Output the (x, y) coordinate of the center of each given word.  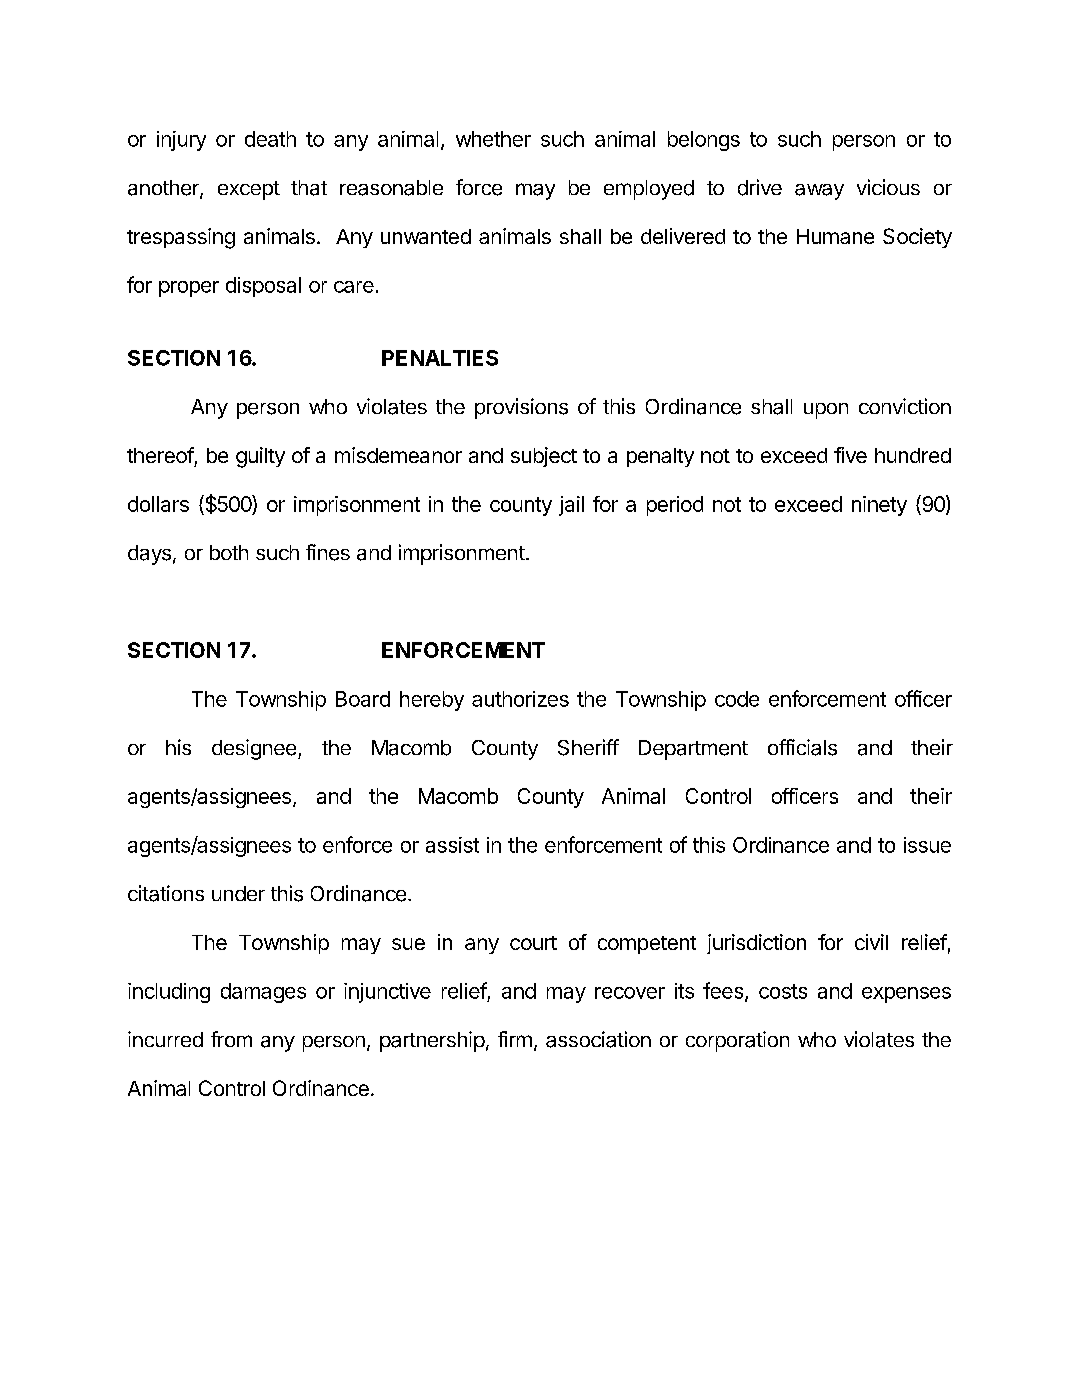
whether (493, 139)
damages (263, 993)
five (850, 455)
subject (544, 457)
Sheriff (588, 747)
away (819, 192)
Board (363, 699)
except (249, 190)
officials (802, 747)
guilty (260, 457)
